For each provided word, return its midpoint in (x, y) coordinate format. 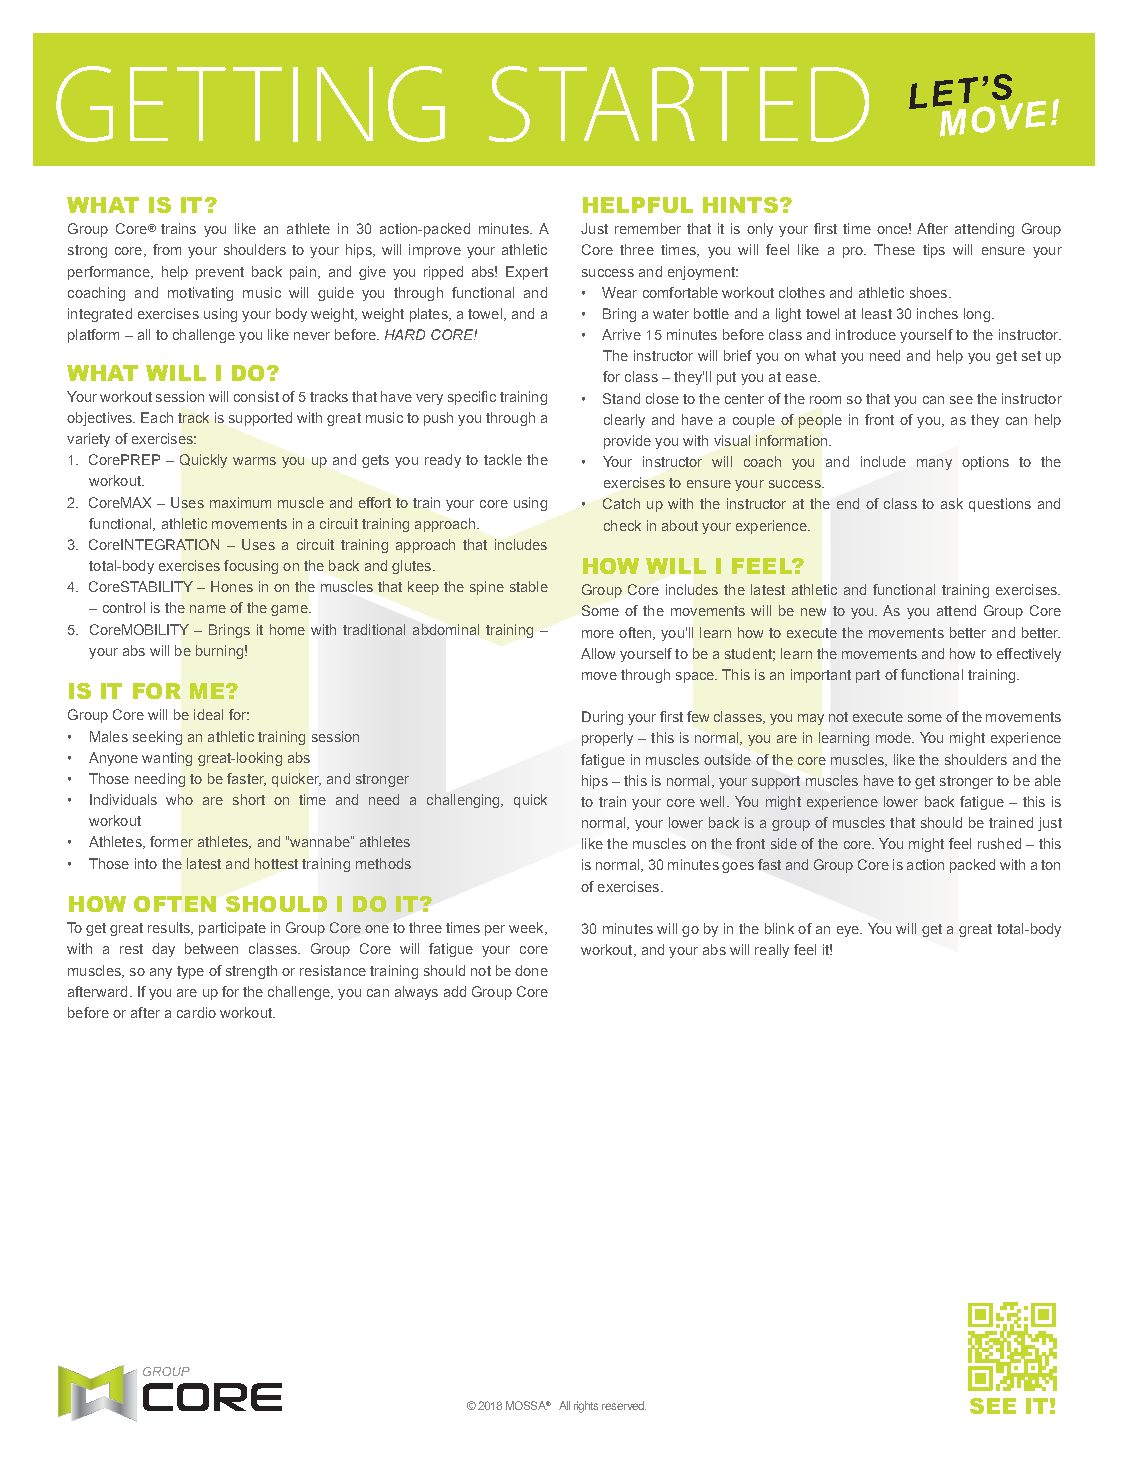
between (211, 948)
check (622, 525)
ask (952, 503)
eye (849, 931)
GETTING (250, 104)
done (531, 970)
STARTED (679, 104)
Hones (232, 586)
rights (586, 1407)
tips (934, 251)
